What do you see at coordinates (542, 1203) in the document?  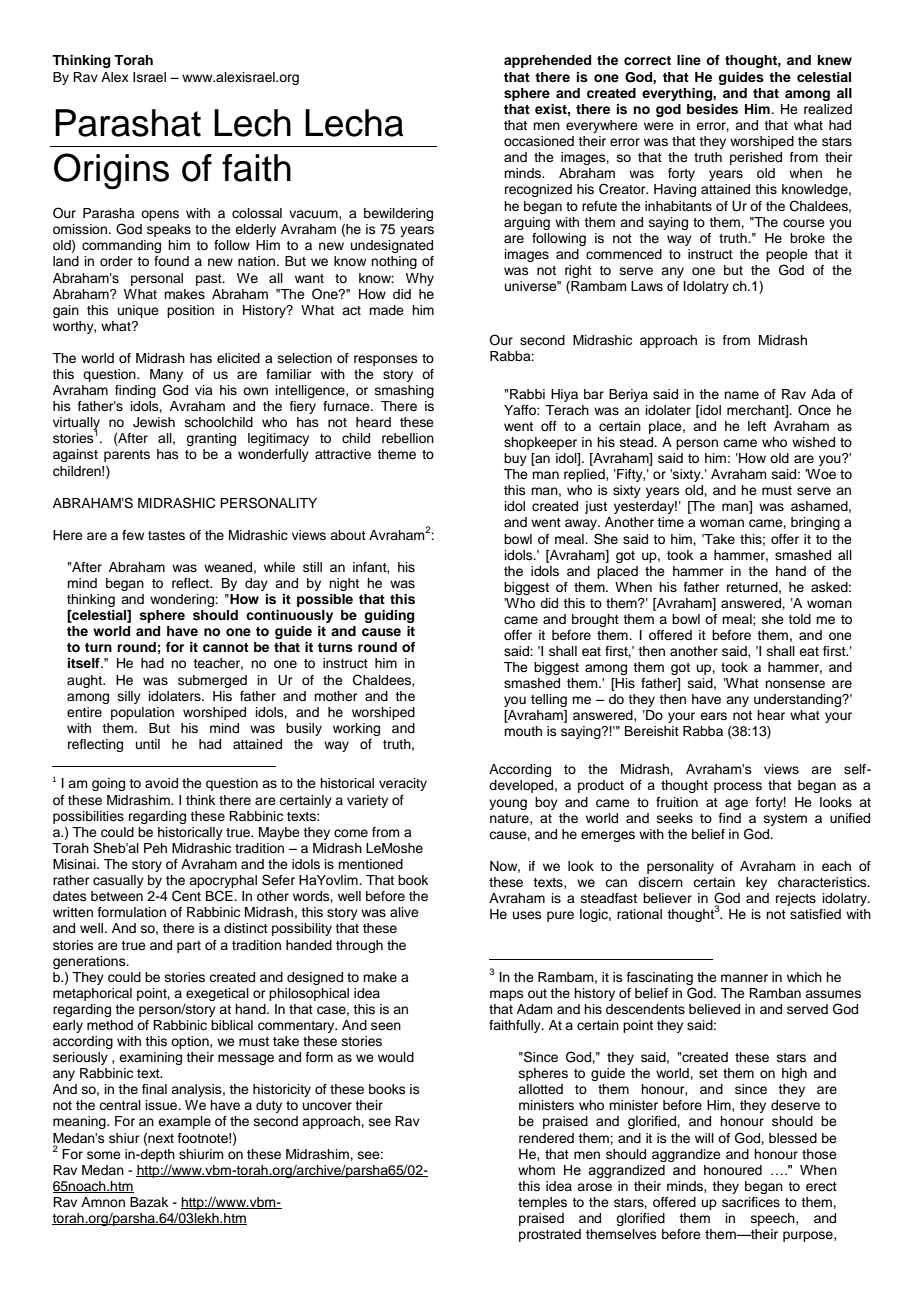 I see `temples` at bounding box center [542, 1203].
